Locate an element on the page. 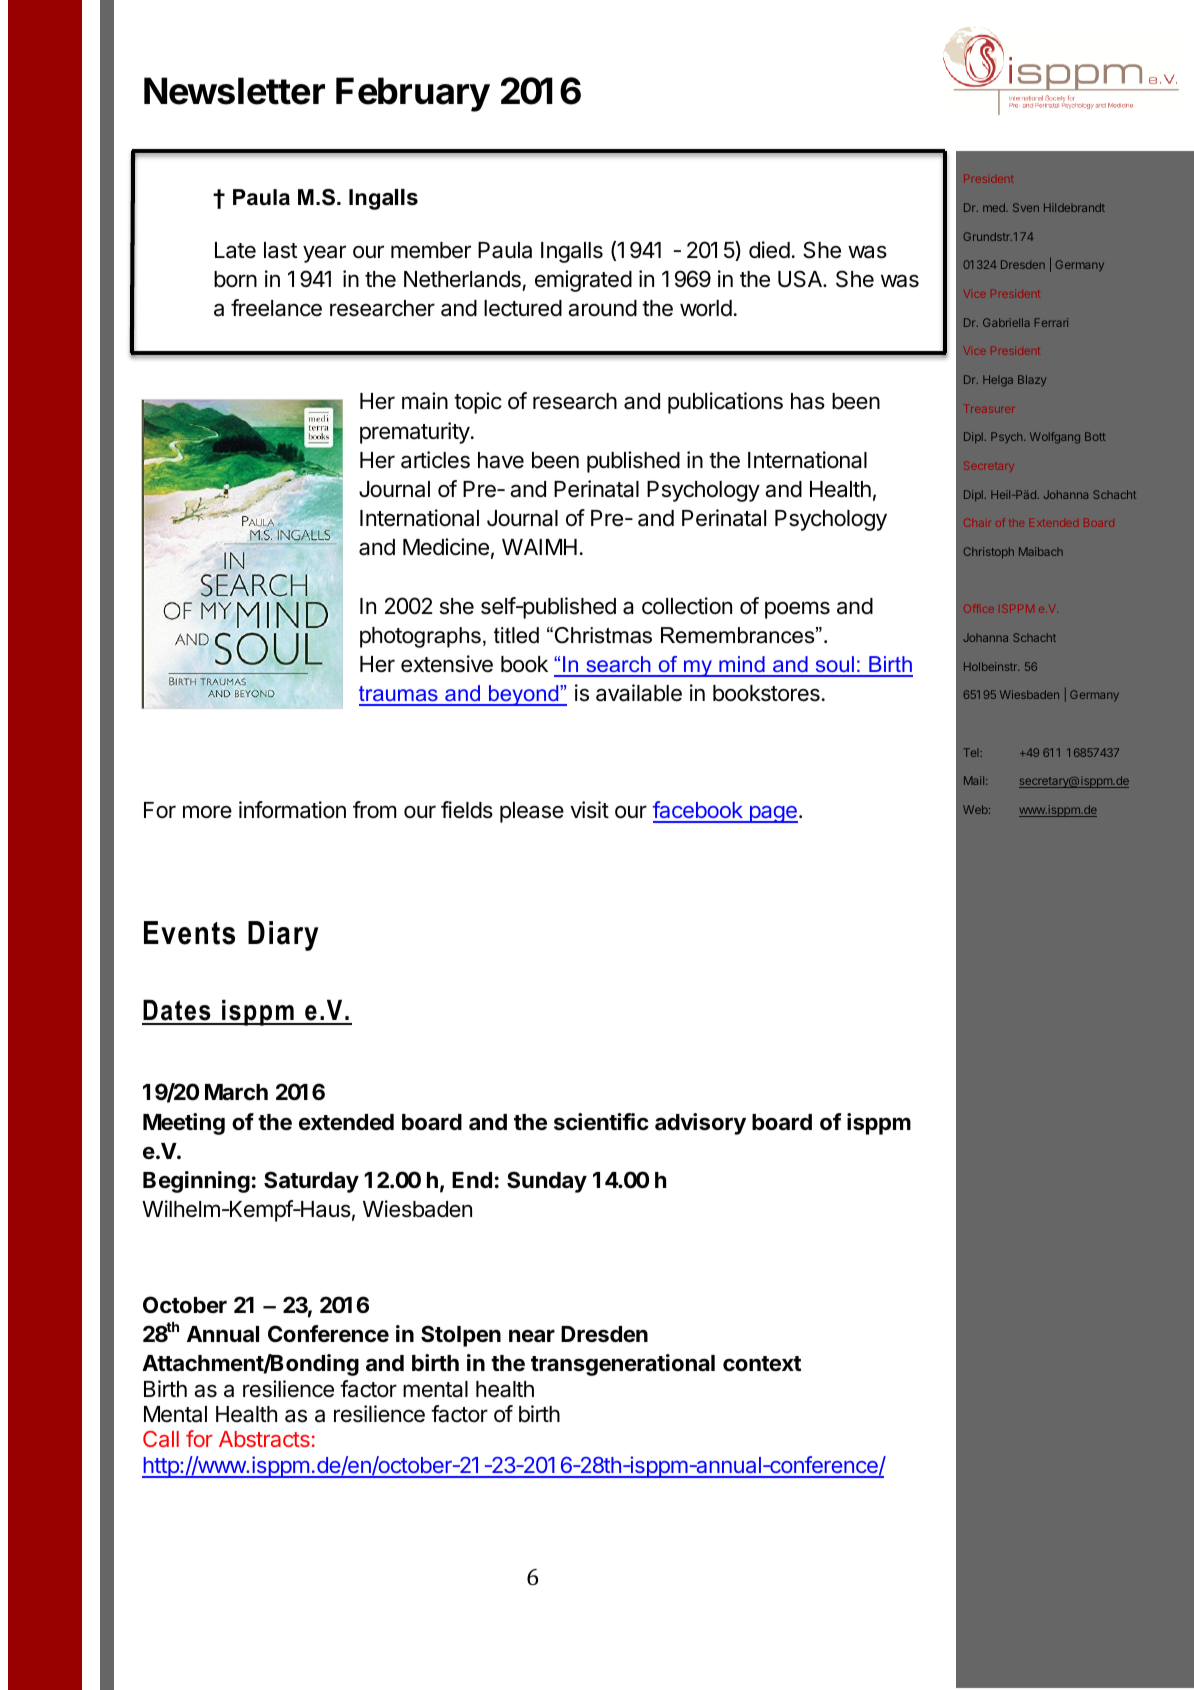 This document has width=1194, height=1690. Tel is located at coordinates (971, 752).
